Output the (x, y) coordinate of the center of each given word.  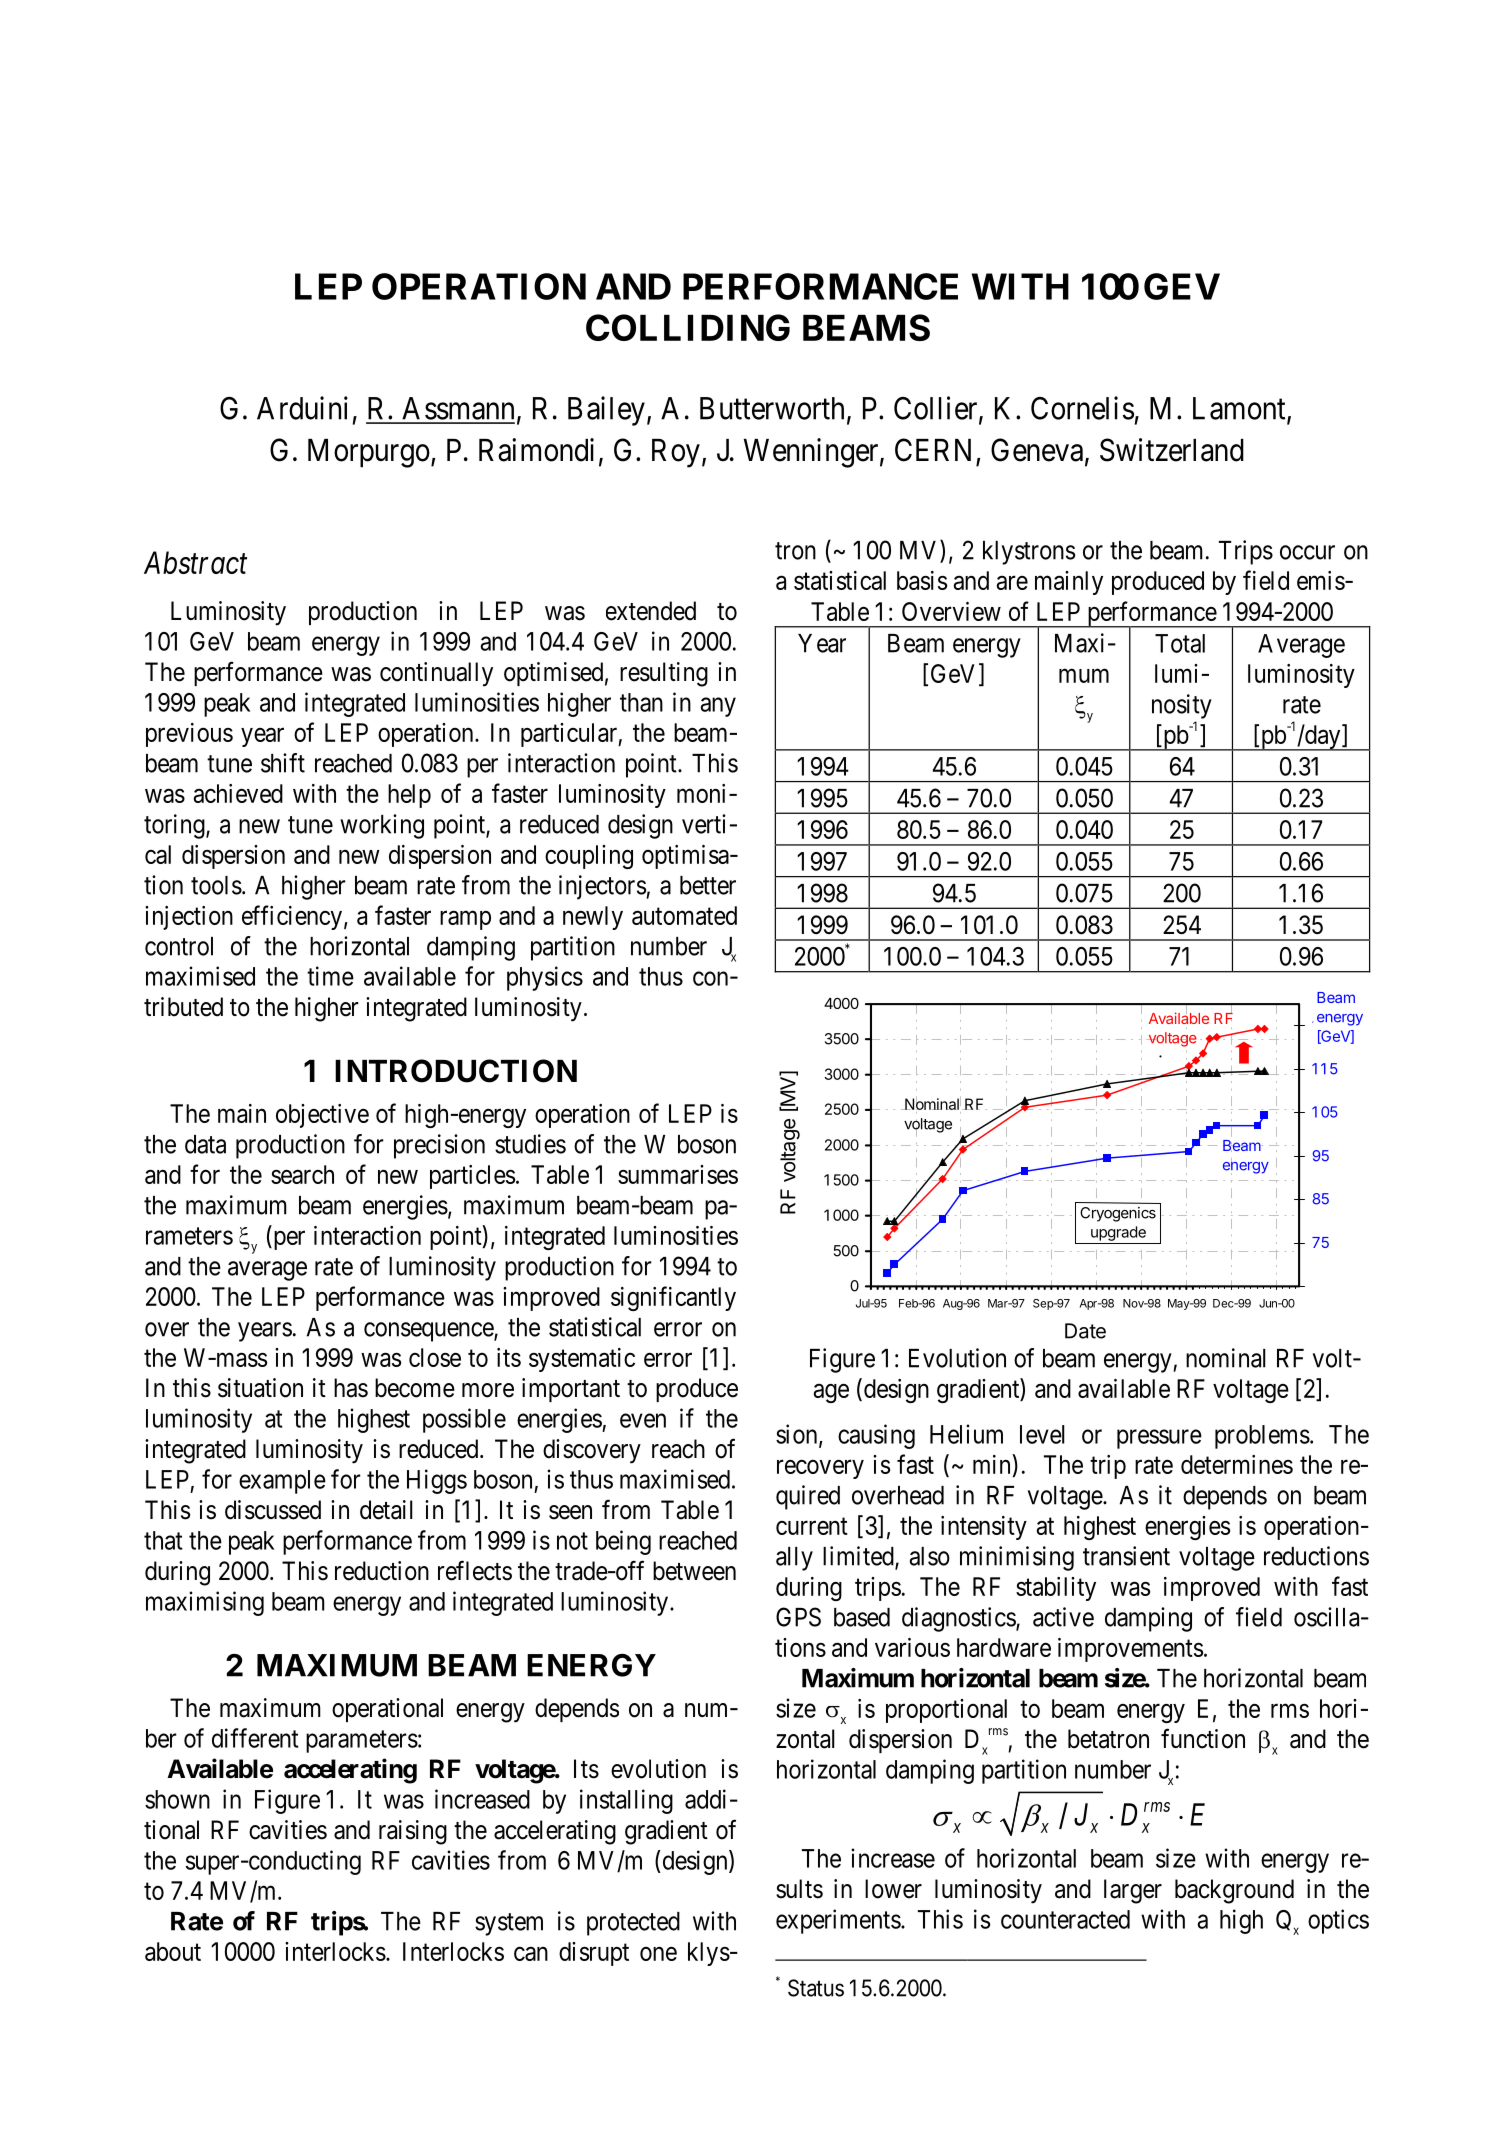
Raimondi (536, 450)
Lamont (1240, 409)
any (718, 707)
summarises (678, 1174)
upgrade (1118, 1233)
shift (283, 763)
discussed (273, 1510)
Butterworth (772, 408)
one (658, 1954)
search (302, 1174)
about (173, 1951)
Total (1180, 643)
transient (1126, 1556)
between (694, 1571)
